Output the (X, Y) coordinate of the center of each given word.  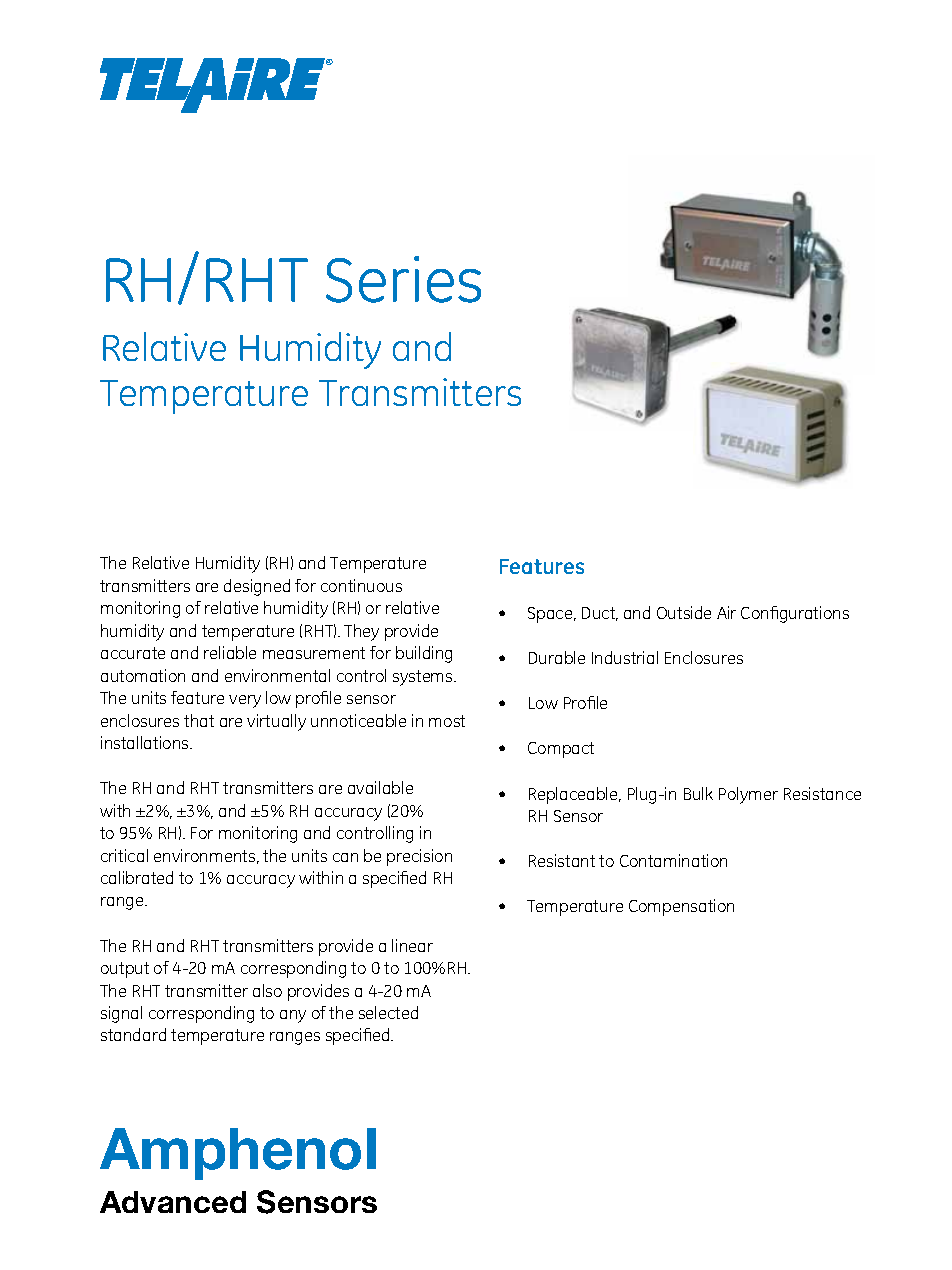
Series (403, 279)
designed (257, 587)
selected (388, 1012)
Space (551, 615)
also (267, 990)
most (447, 721)
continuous (361, 585)
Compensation (681, 907)
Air (726, 612)
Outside (684, 612)
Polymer (748, 795)
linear (412, 945)
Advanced (173, 1202)
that (199, 720)
